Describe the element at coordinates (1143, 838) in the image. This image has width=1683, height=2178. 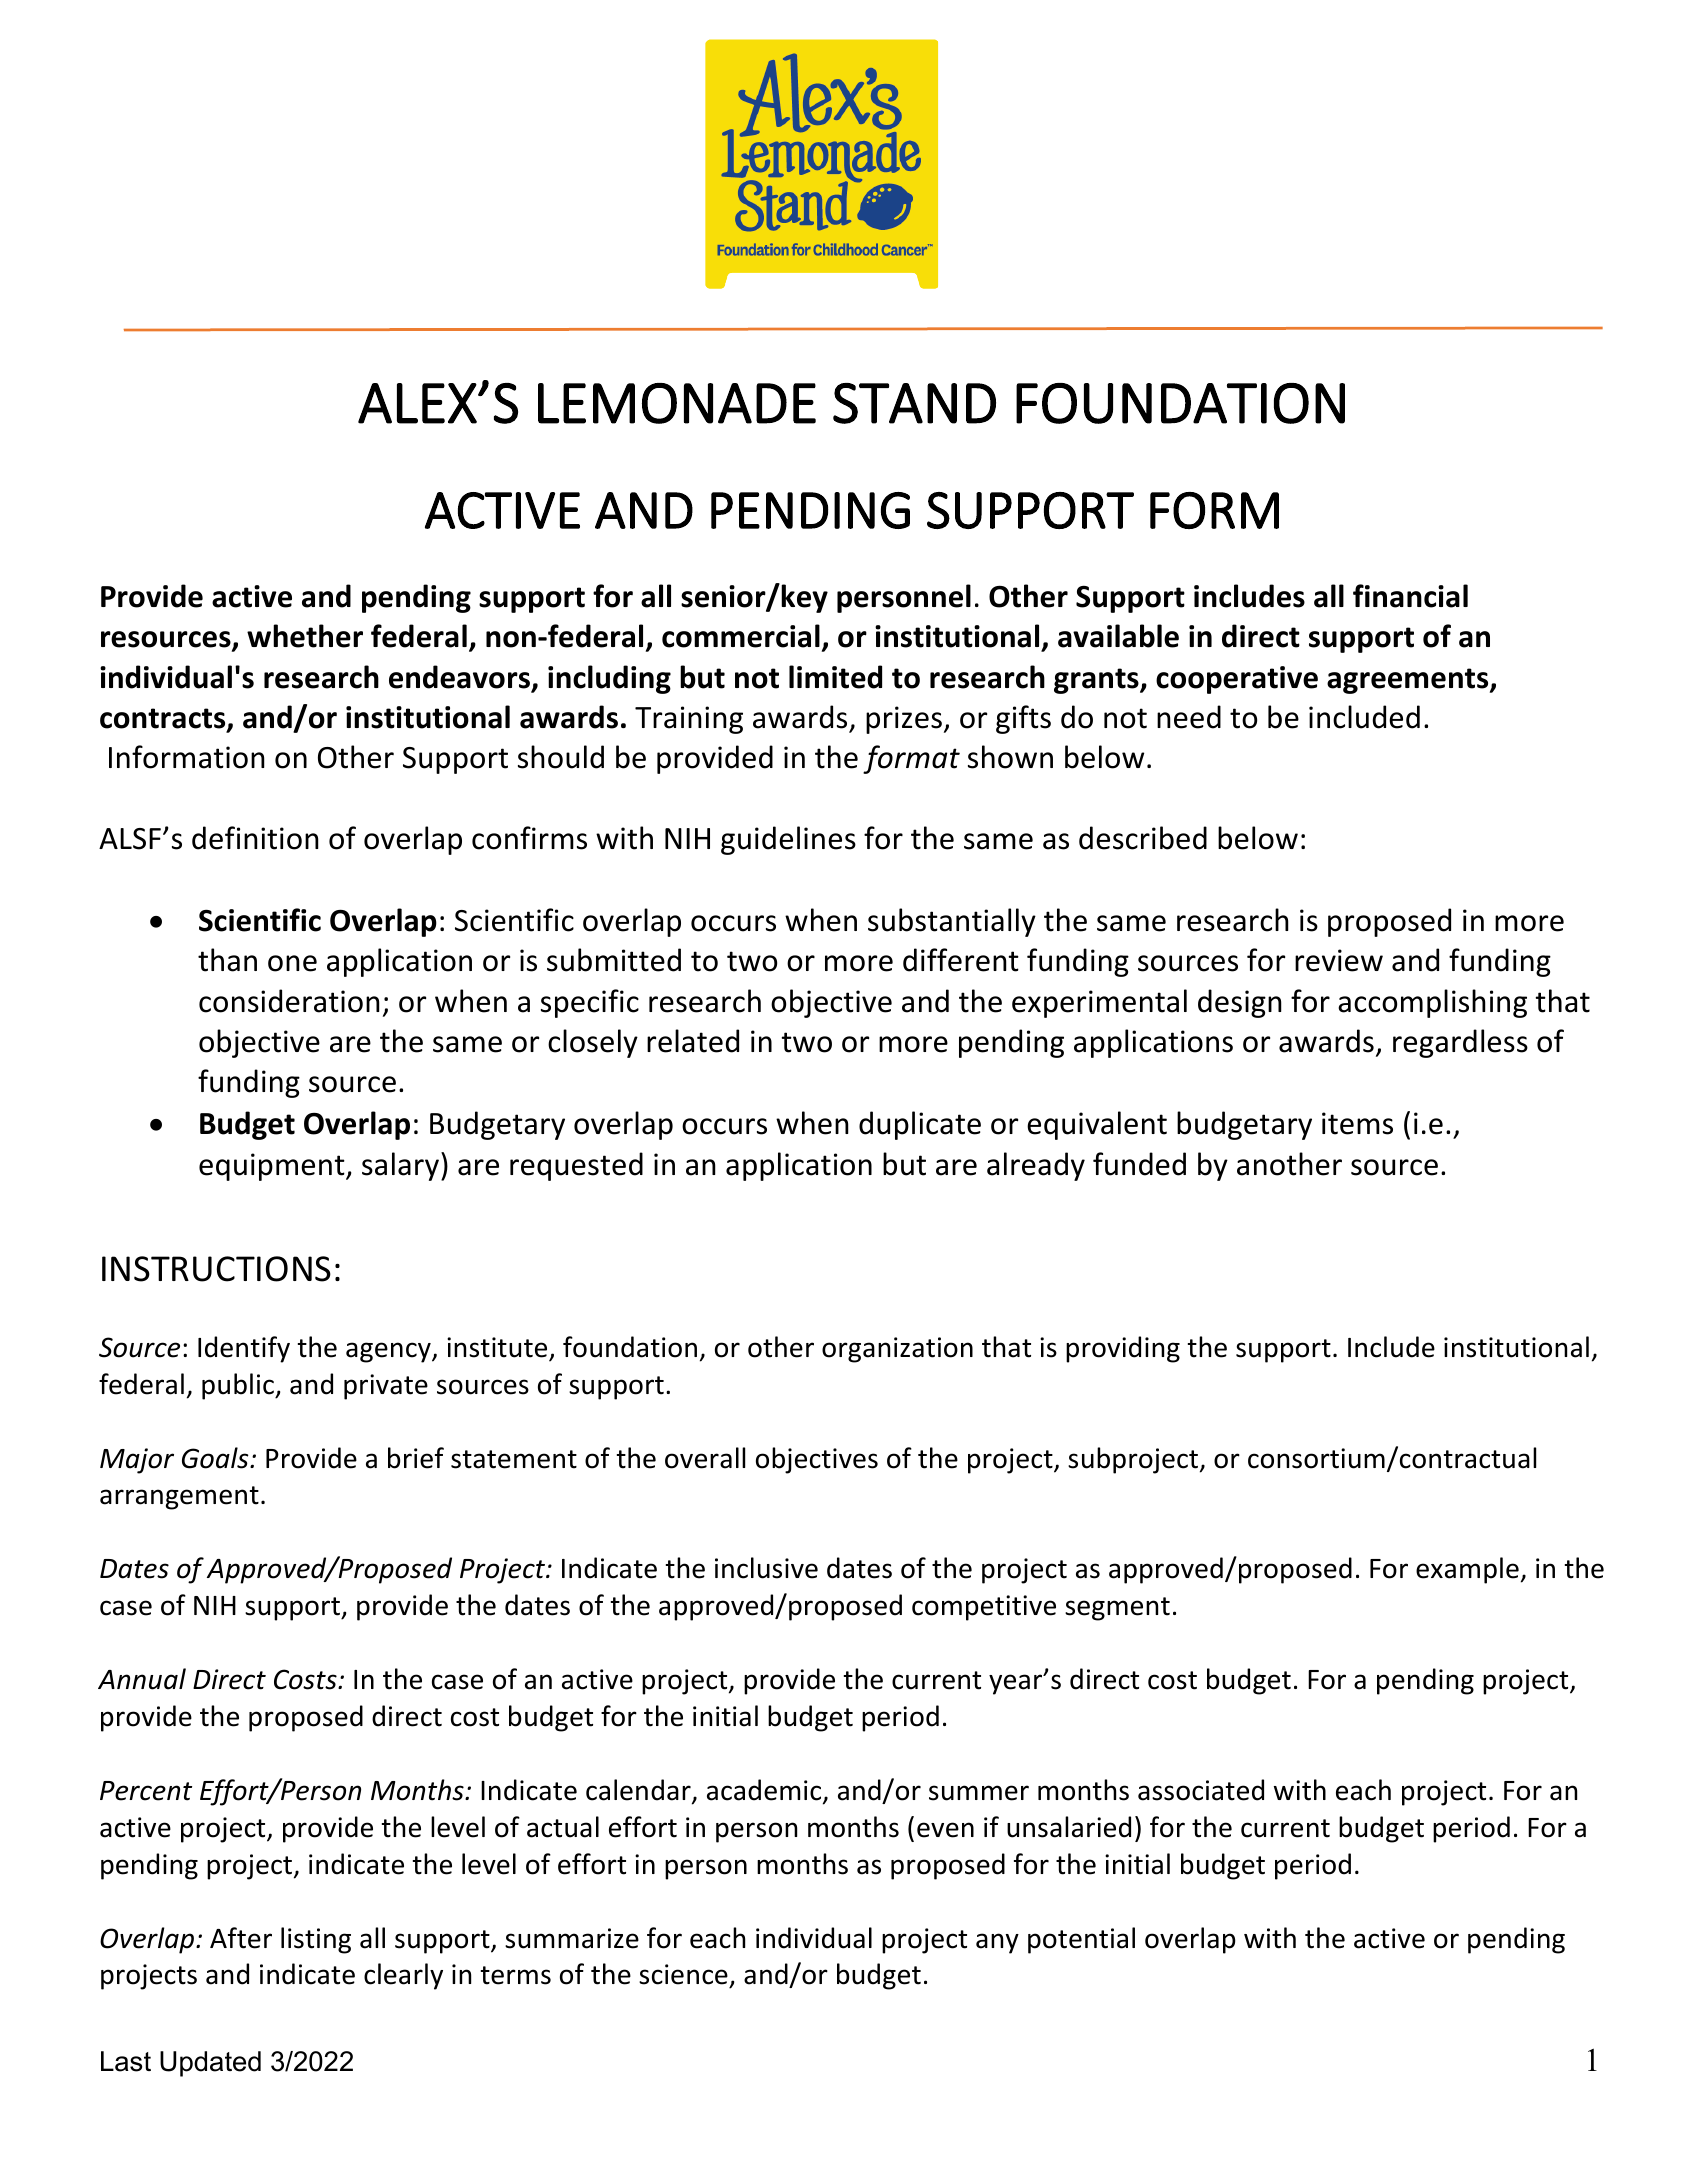
I see `described` at that location.
